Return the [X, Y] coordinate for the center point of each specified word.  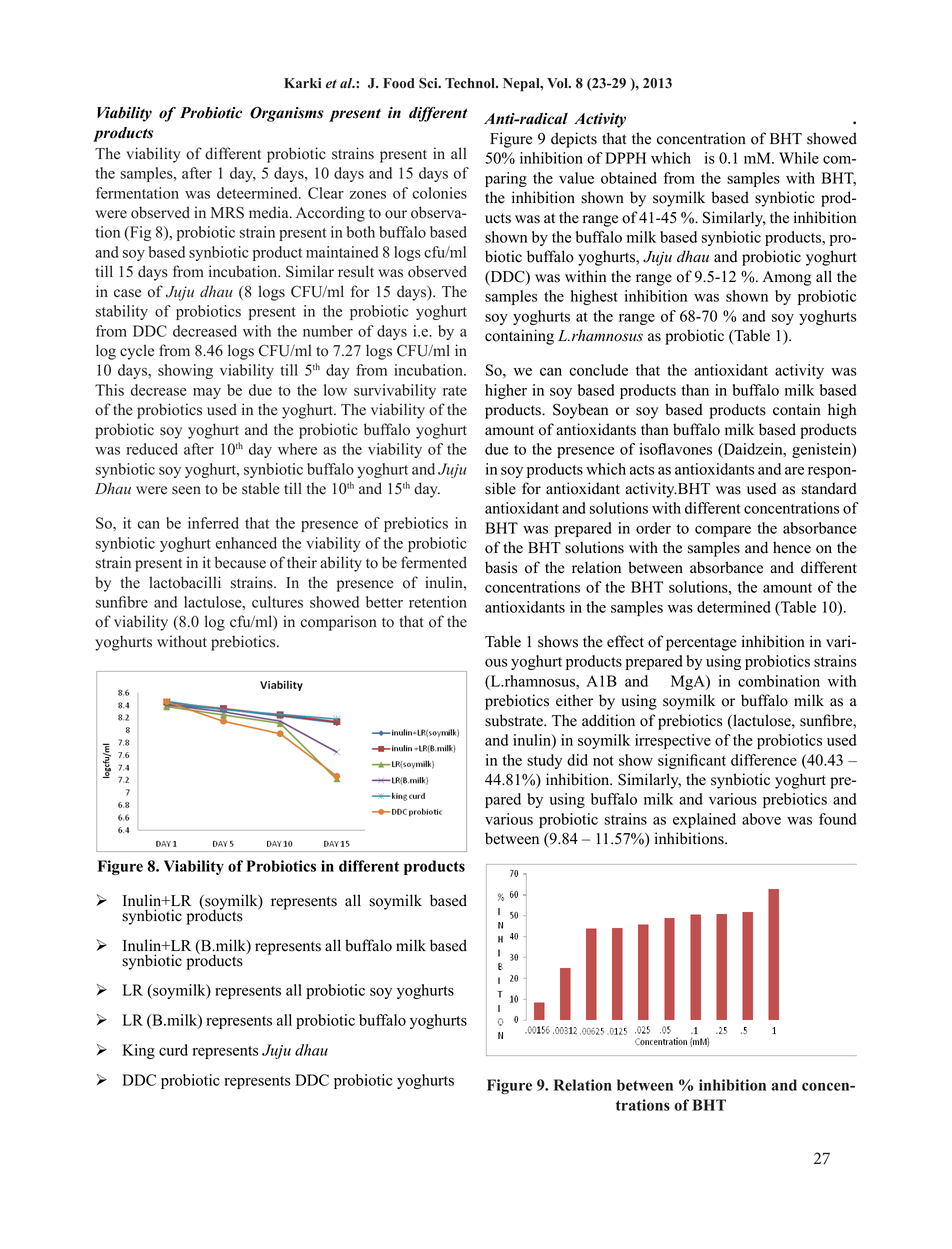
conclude [598, 370]
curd [173, 1050]
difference [764, 760]
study [544, 761]
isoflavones [675, 449]
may [207, 393]
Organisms [287, 114]
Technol [471, 83]
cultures [277, 602]
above [761, 819]
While [799, 158]
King [138, 1051]
